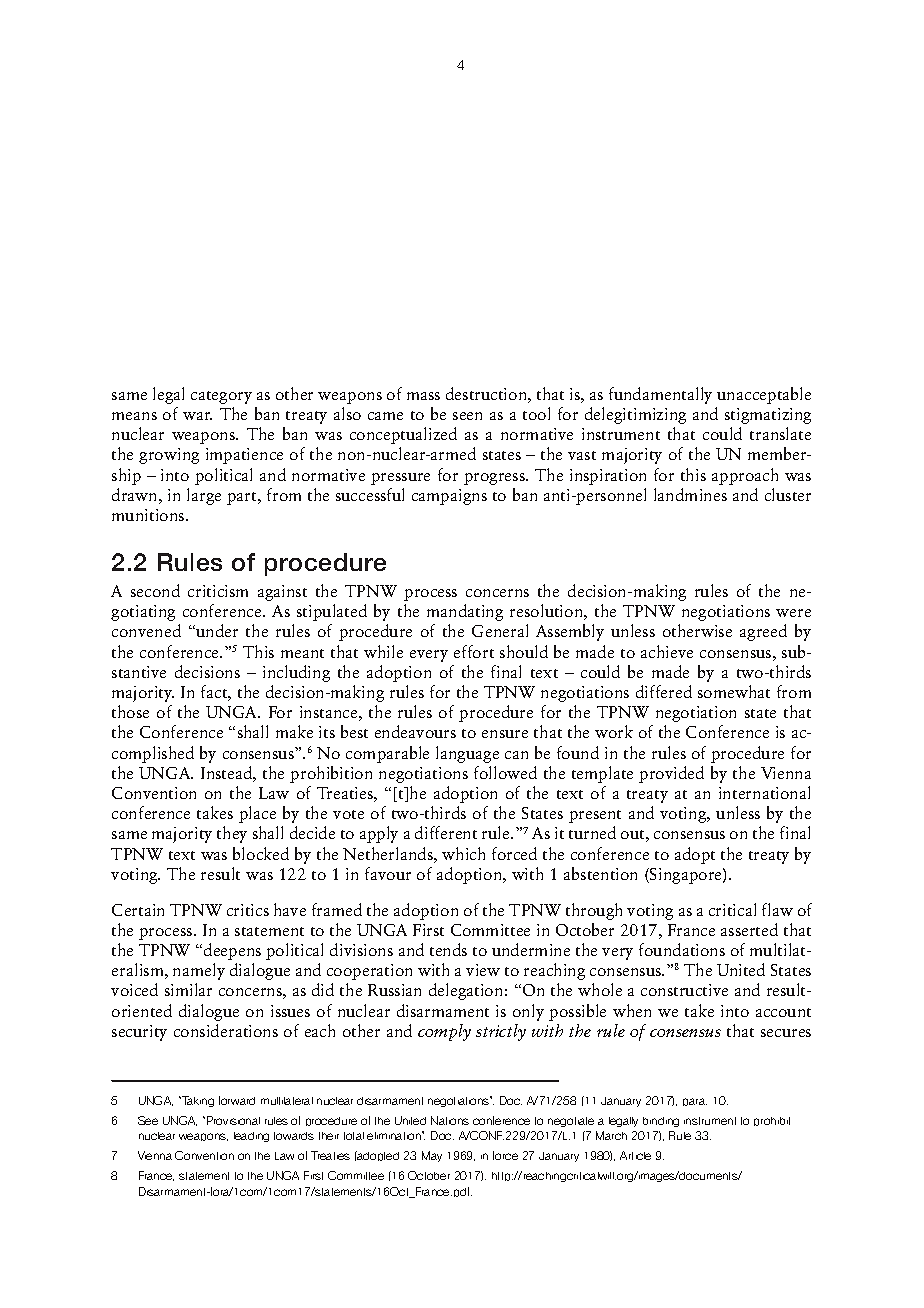 The width and height of the image is (924, 1308). What do you see at coordinates (448, 949) in the image?
I see `tends` at bounding box center [448, 949].
